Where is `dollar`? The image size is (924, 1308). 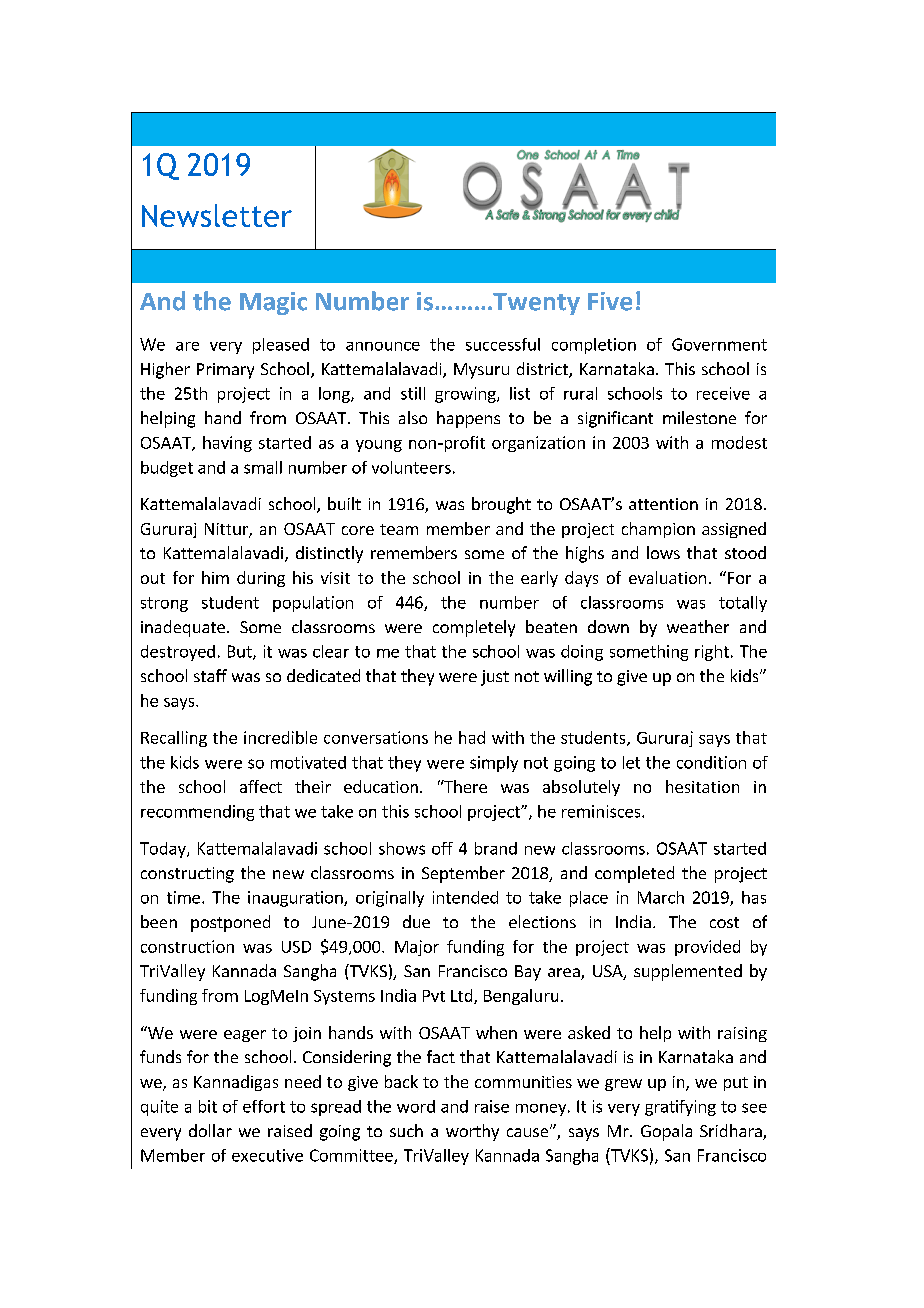
dollar is located at coordinates (210, 1130).
